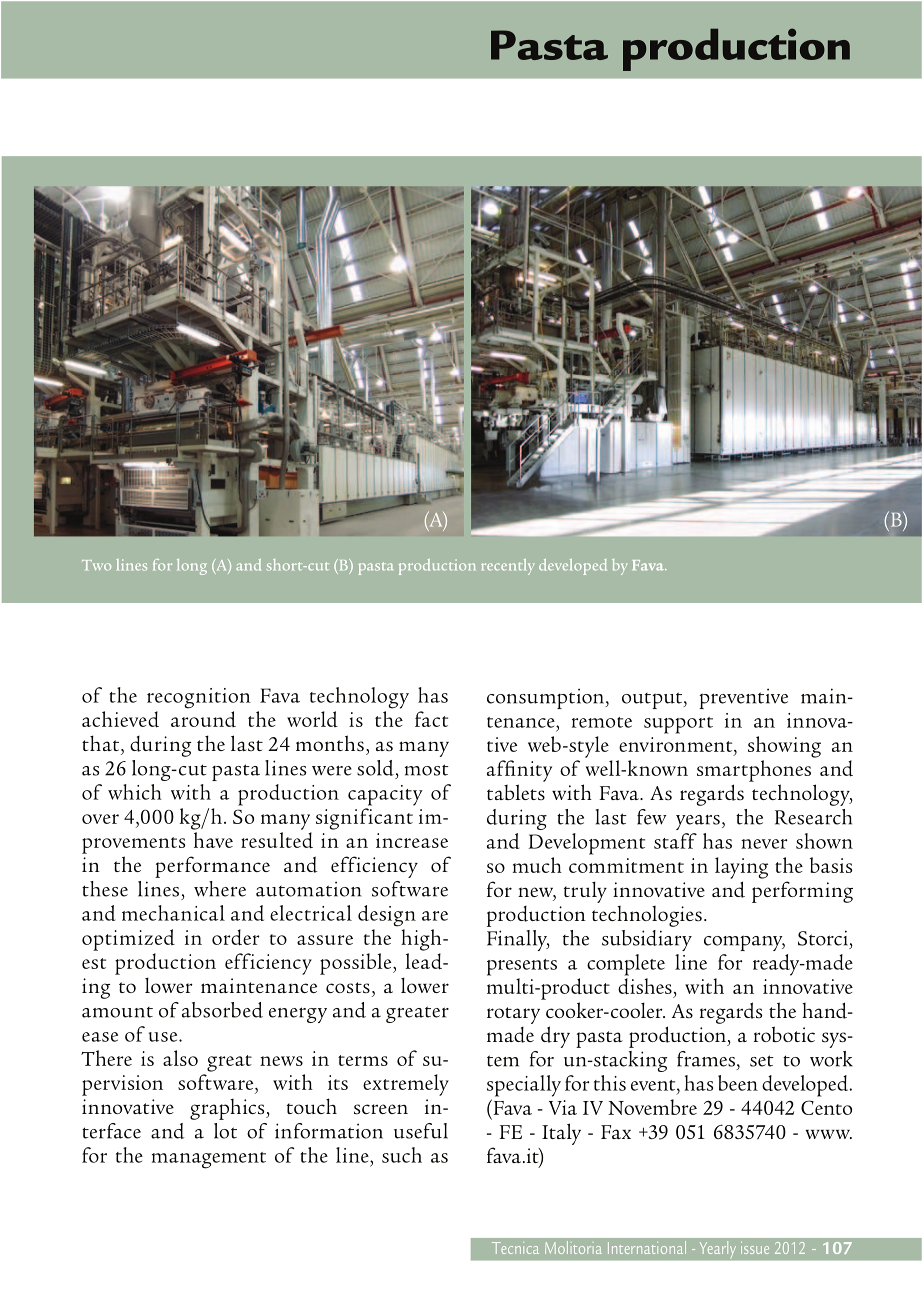 The height and width of the document is (1308, 924). Describe the element at coordinates (762, 1061) in the document. I see `set` at that location.
